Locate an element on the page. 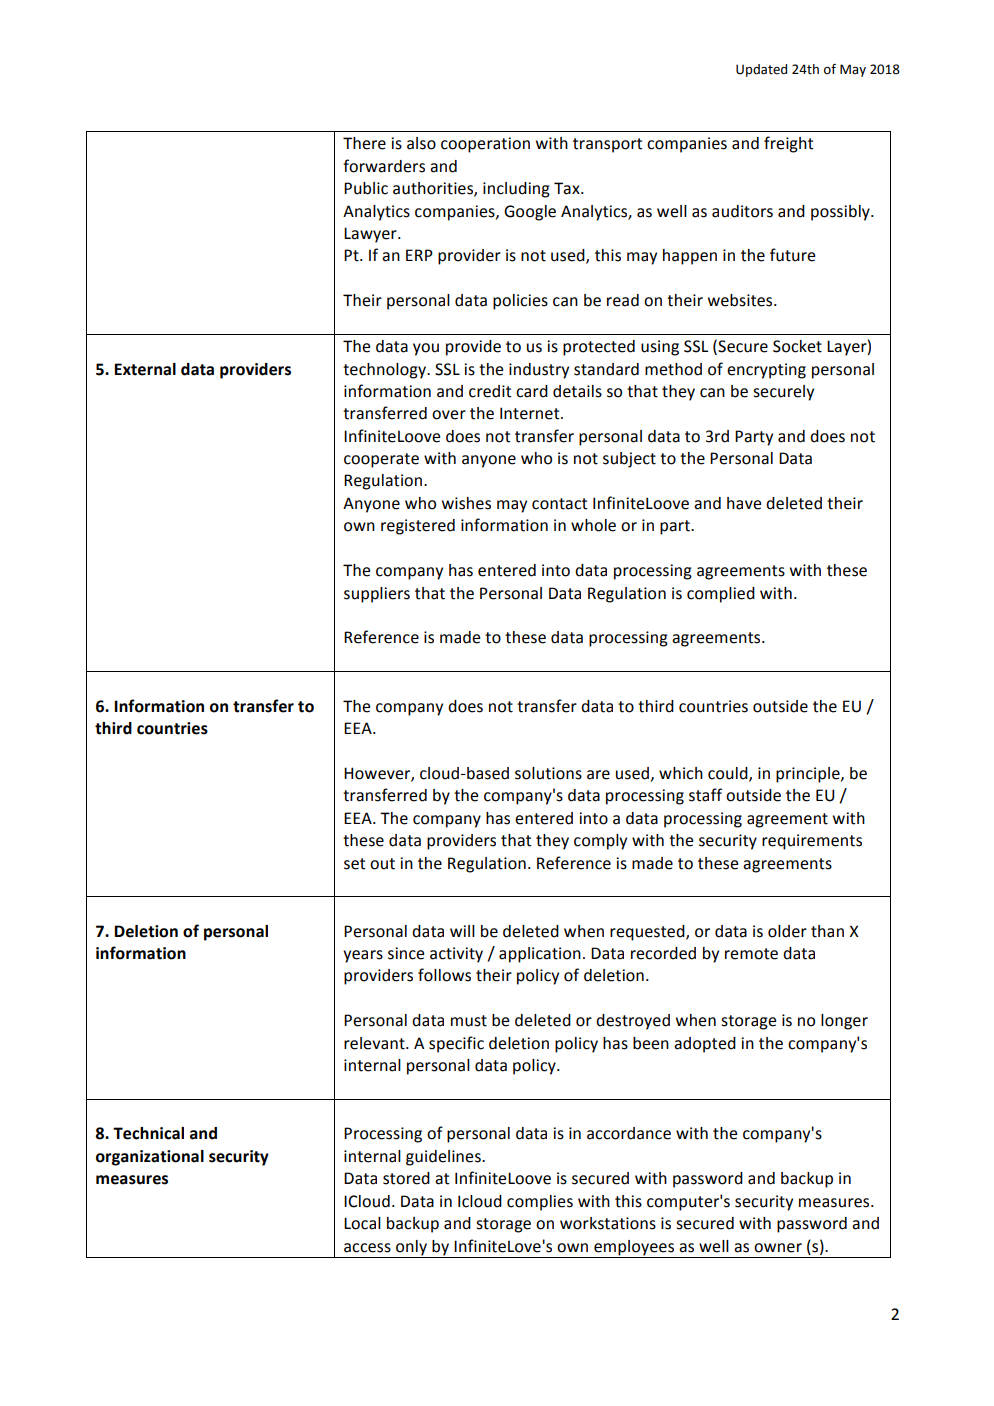 Image resolution: width=994 pixels, height=1406 pixels. requirements is located at coordinates (812, 842).
